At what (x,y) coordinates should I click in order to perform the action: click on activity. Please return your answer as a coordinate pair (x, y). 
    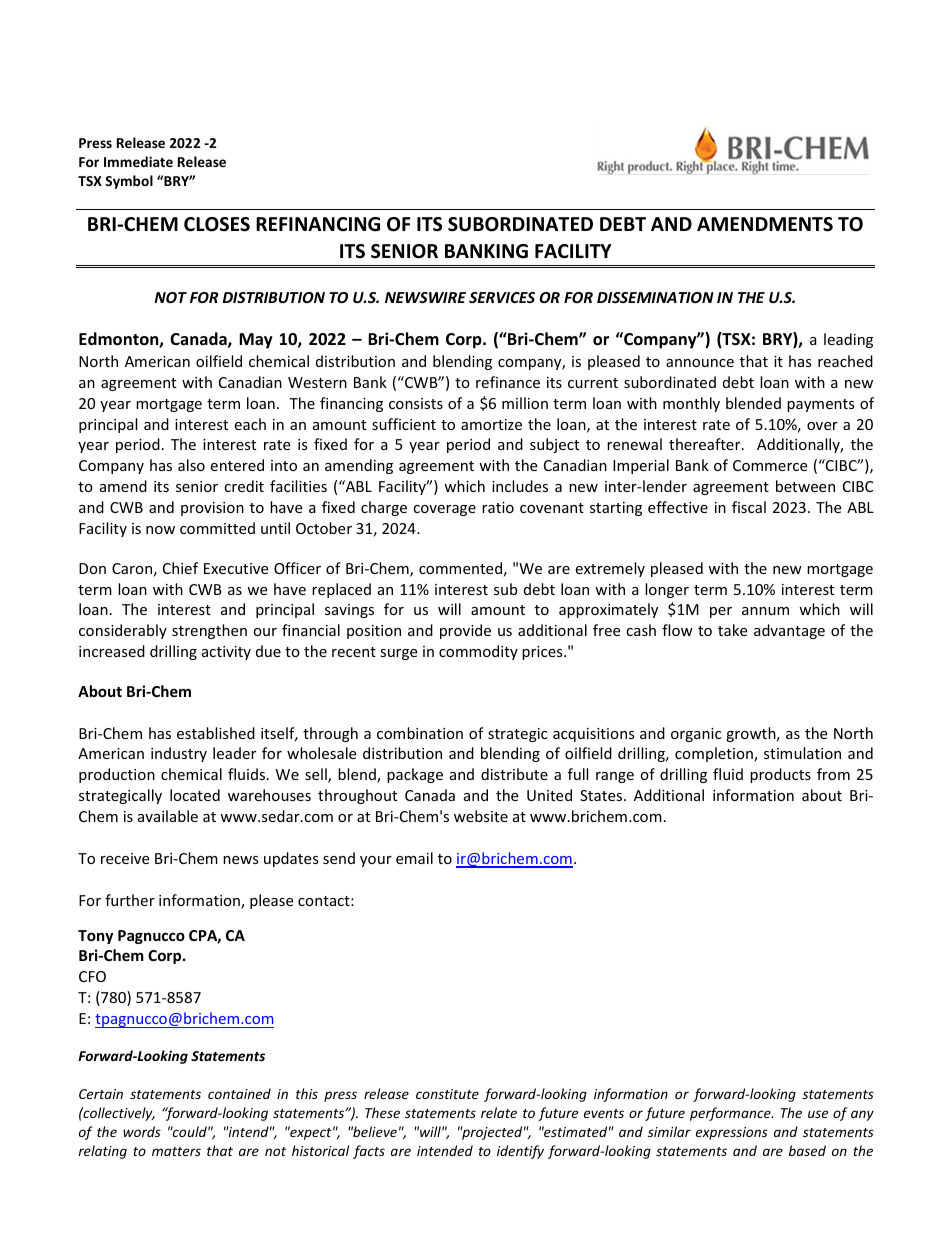
    Looking at the image, I should click on (226, 653).
